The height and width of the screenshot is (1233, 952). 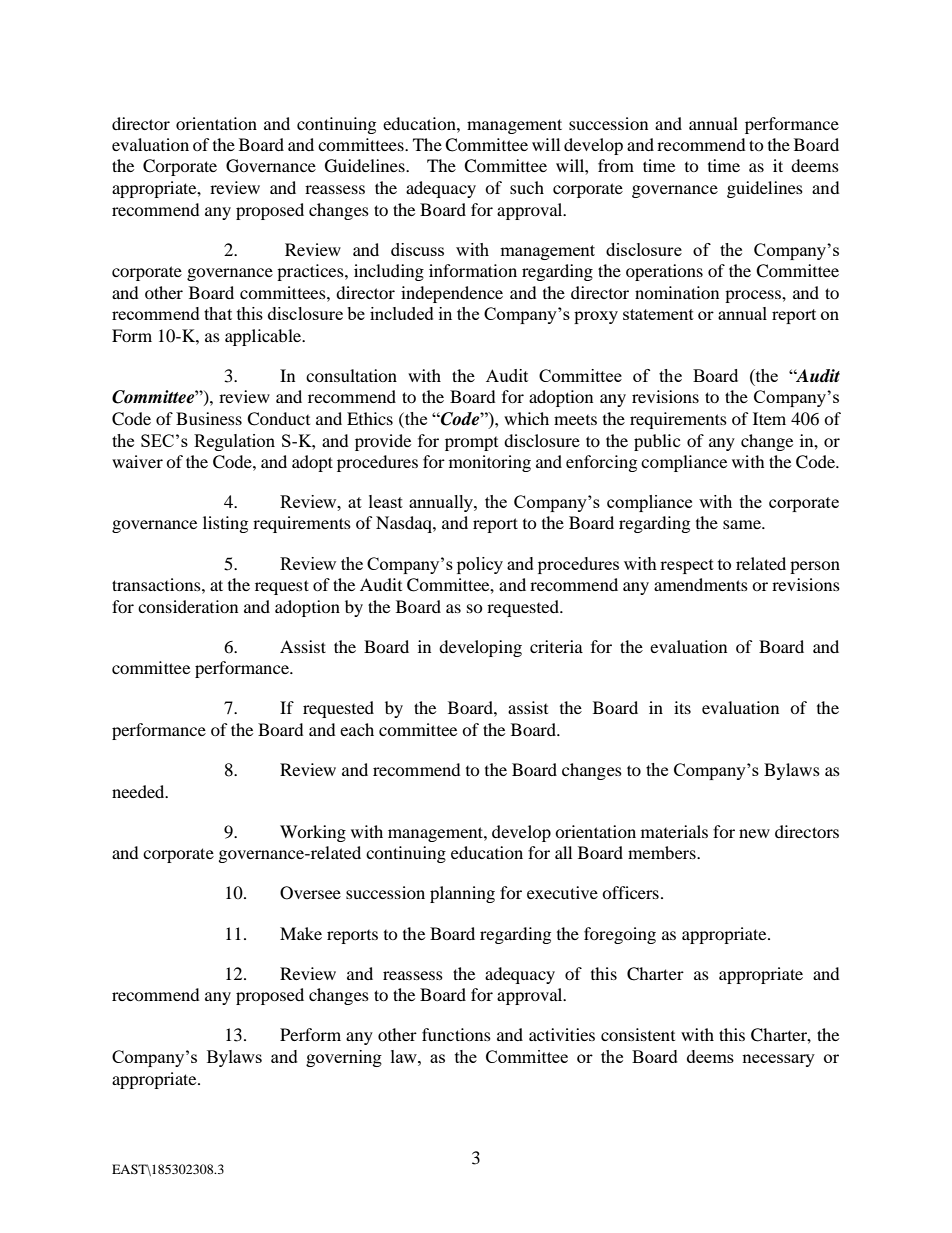 I want to click on such, so click(x=527, y=187).
